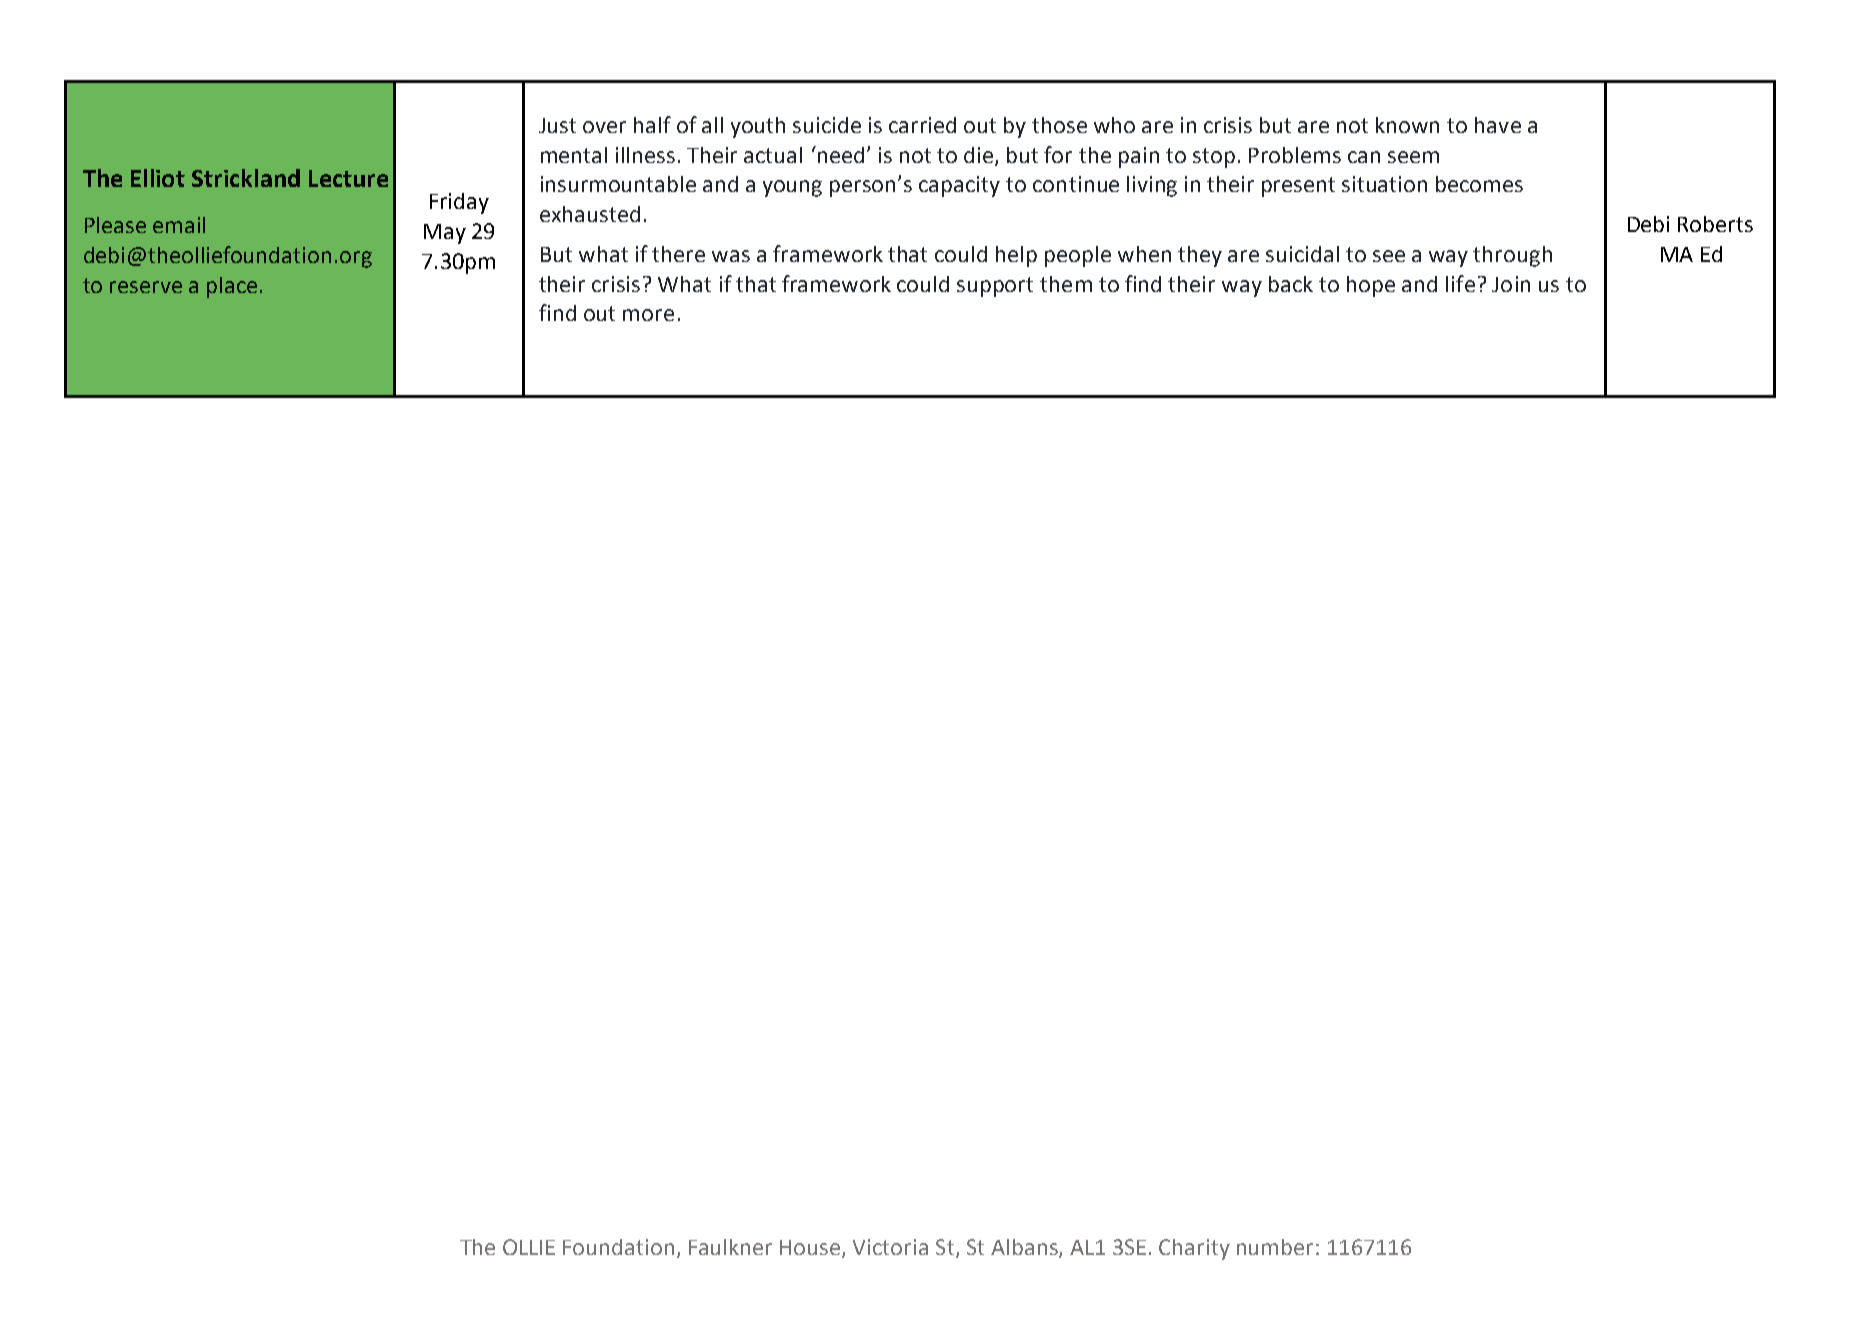 This screenshot has width=1869, height=1322. What do you see at coordinates (1025, 1248) in the screenshot?
I see `Albans` at bounding box center [1025, 1248].
